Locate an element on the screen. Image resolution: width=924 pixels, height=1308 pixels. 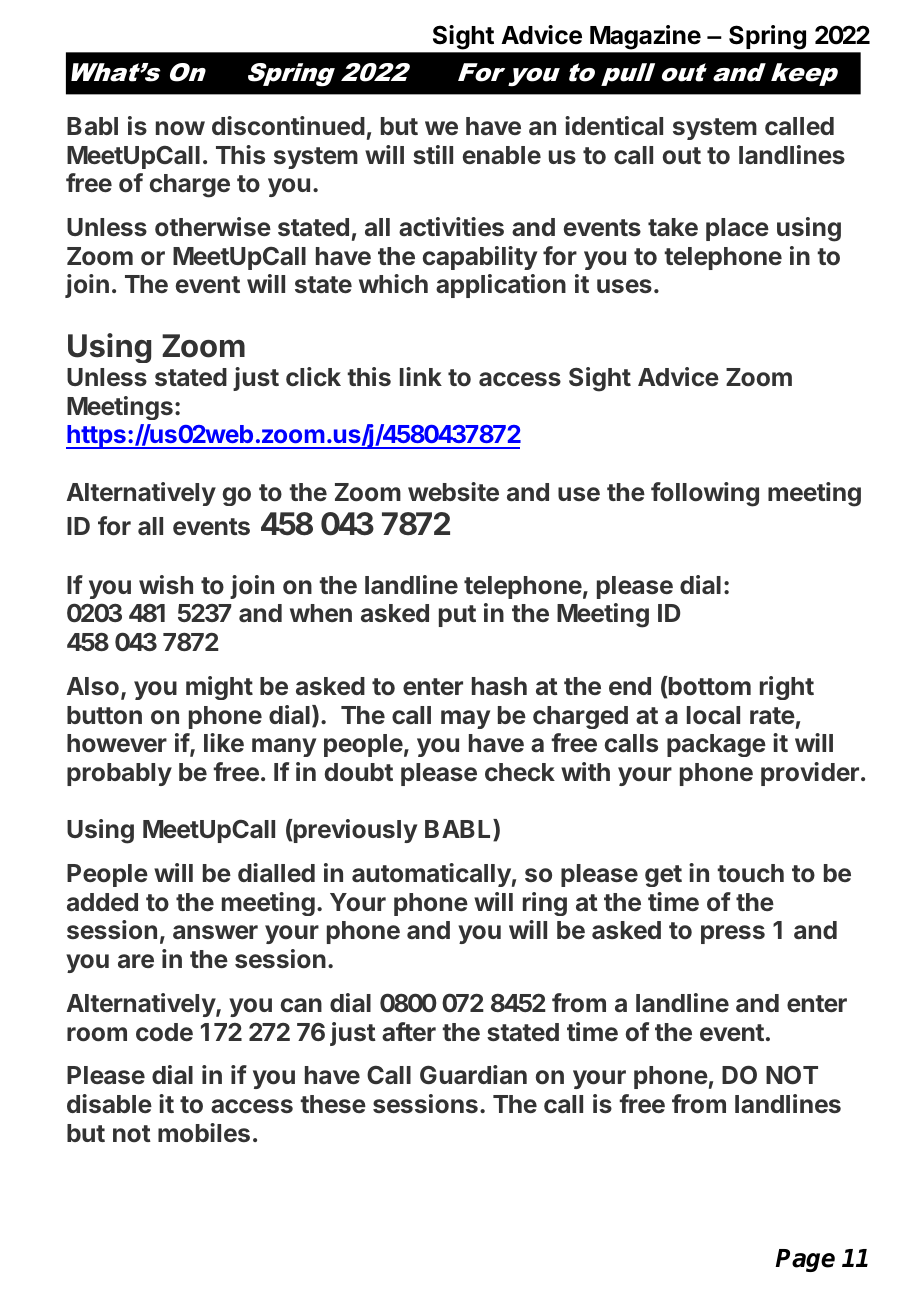
mobiles is located at coordinates (204, 1133).
